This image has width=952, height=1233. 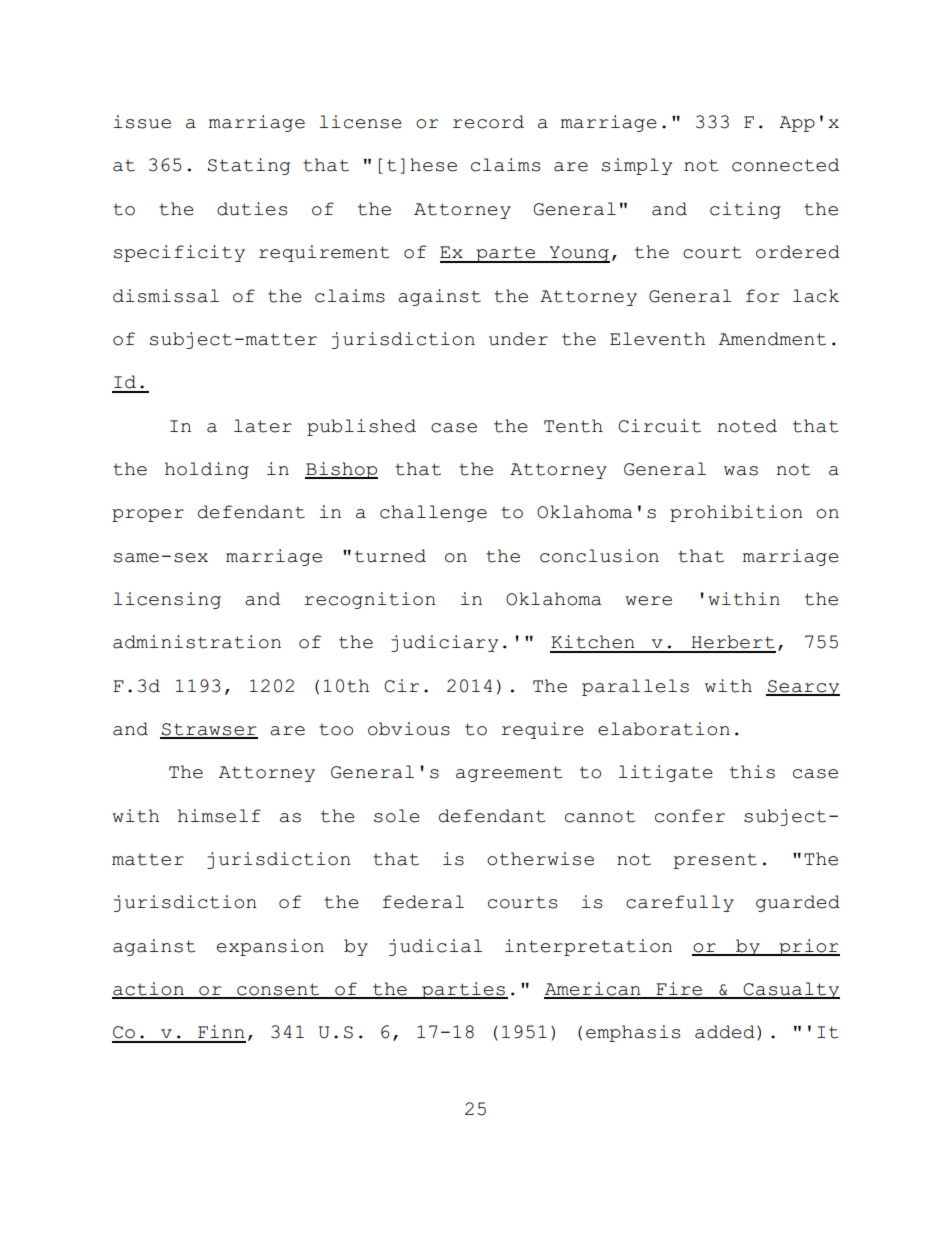 I want to click on added, so click(x=725, y=1032).
